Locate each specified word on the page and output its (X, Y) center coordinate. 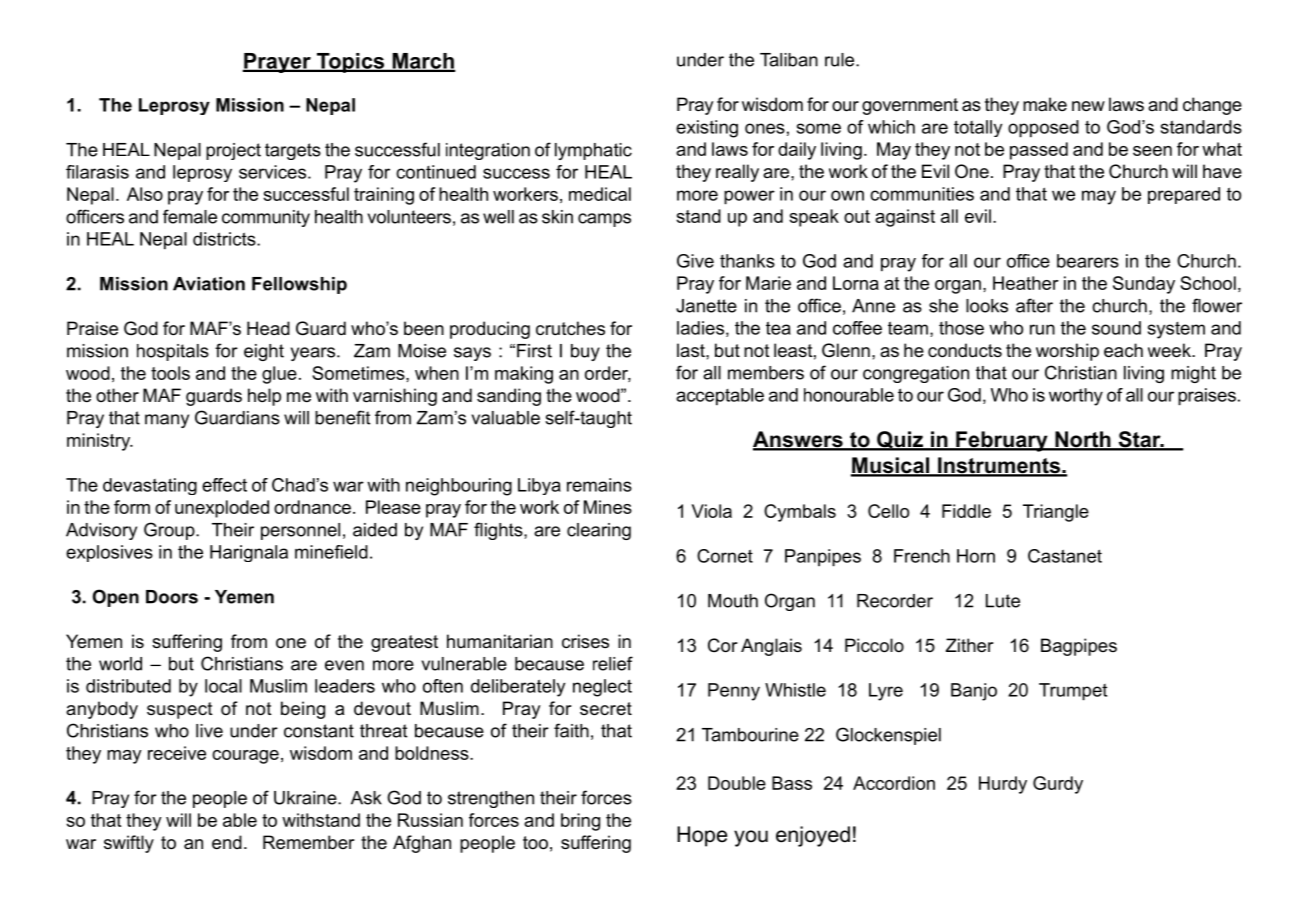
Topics (351, 63)
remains (599, 485)
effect (224, 485)
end (227, 842)
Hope (702, 836)
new (1088, 106)
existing (707, 129)
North (1083, 440)
